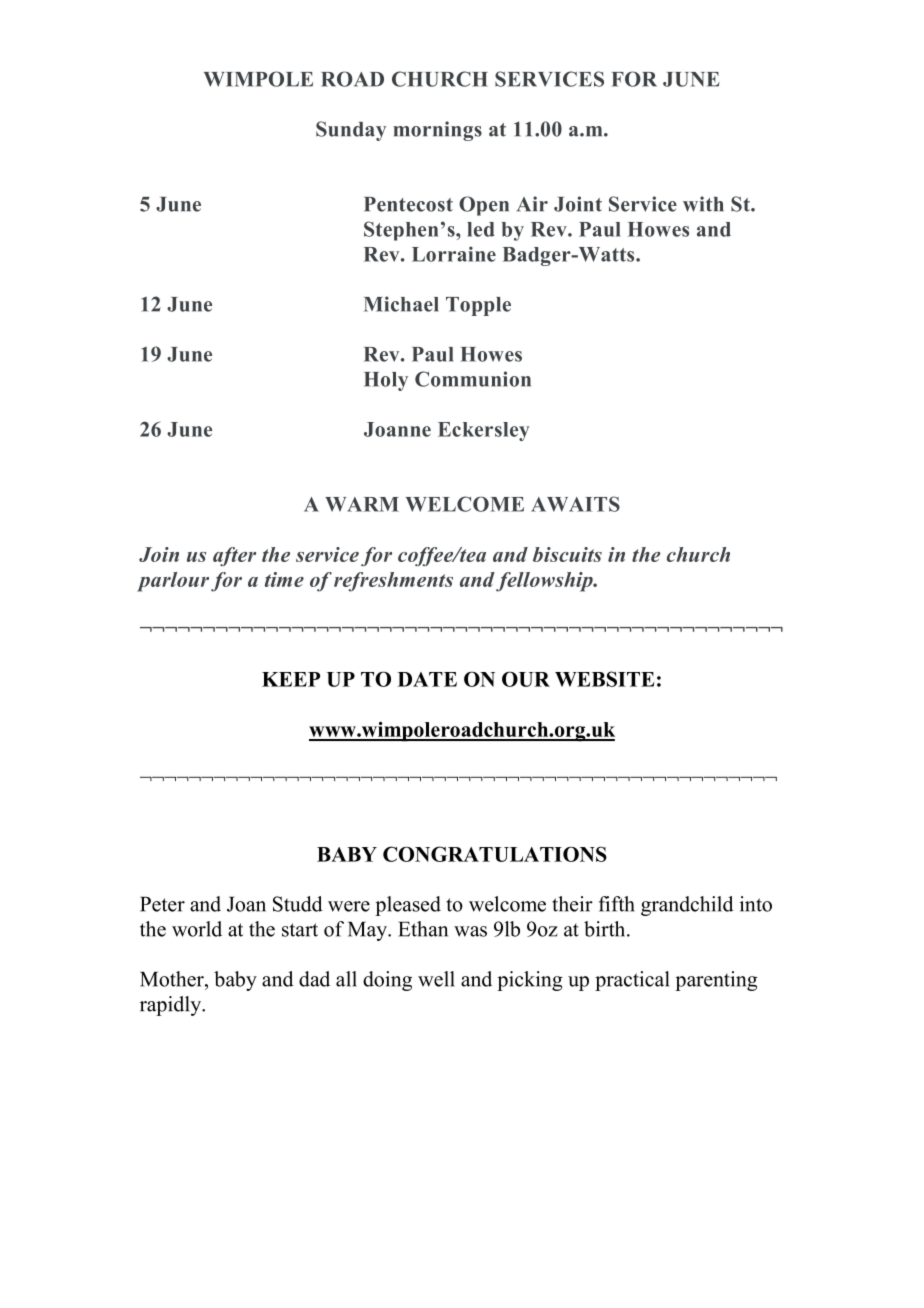  I want to click on KEEP, so click(291, 679).
